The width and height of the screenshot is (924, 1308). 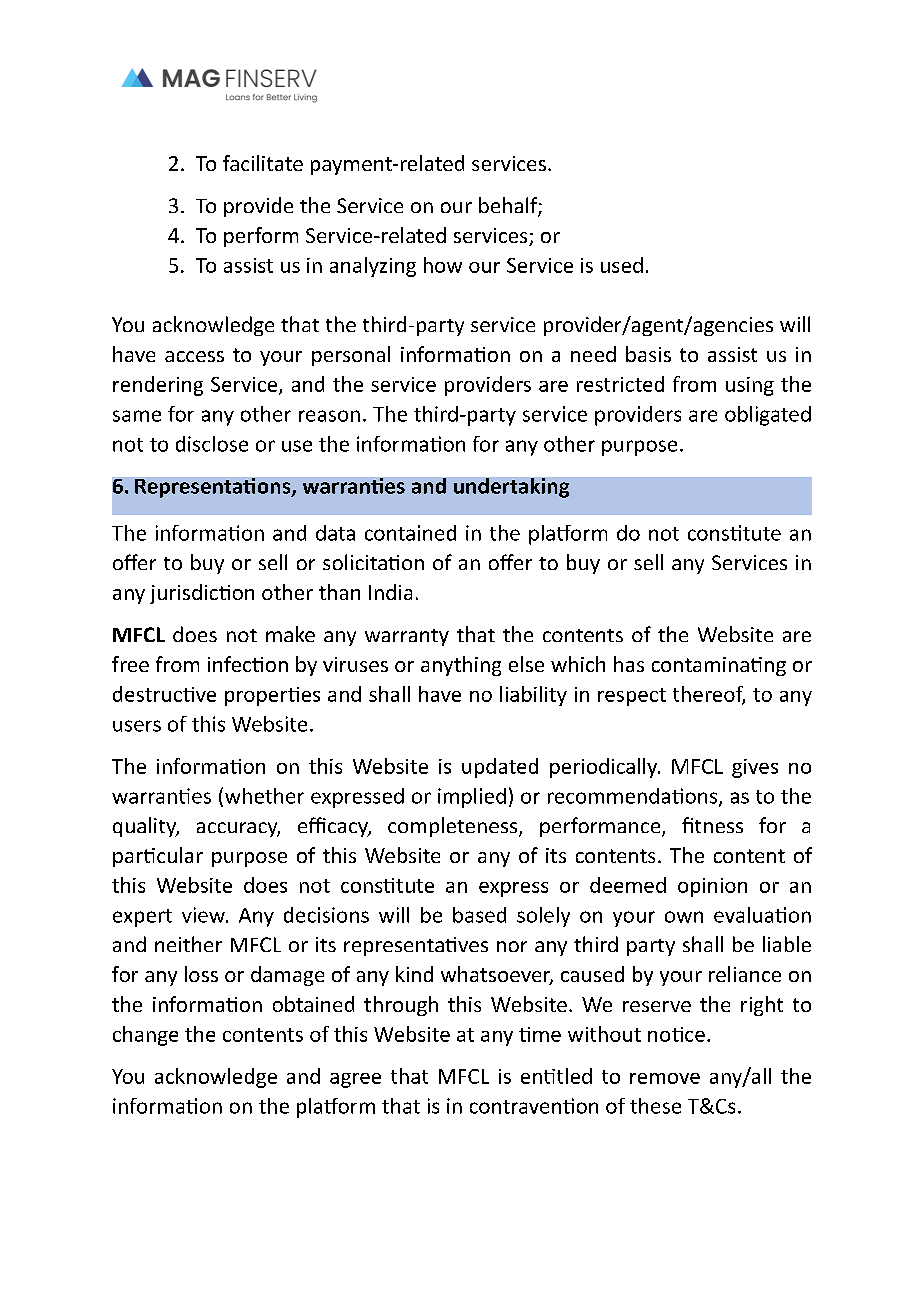 What do you see at coordinates (511, 488) in the screenshot?
I see `undertaking` at bounding box center [511, 488].
